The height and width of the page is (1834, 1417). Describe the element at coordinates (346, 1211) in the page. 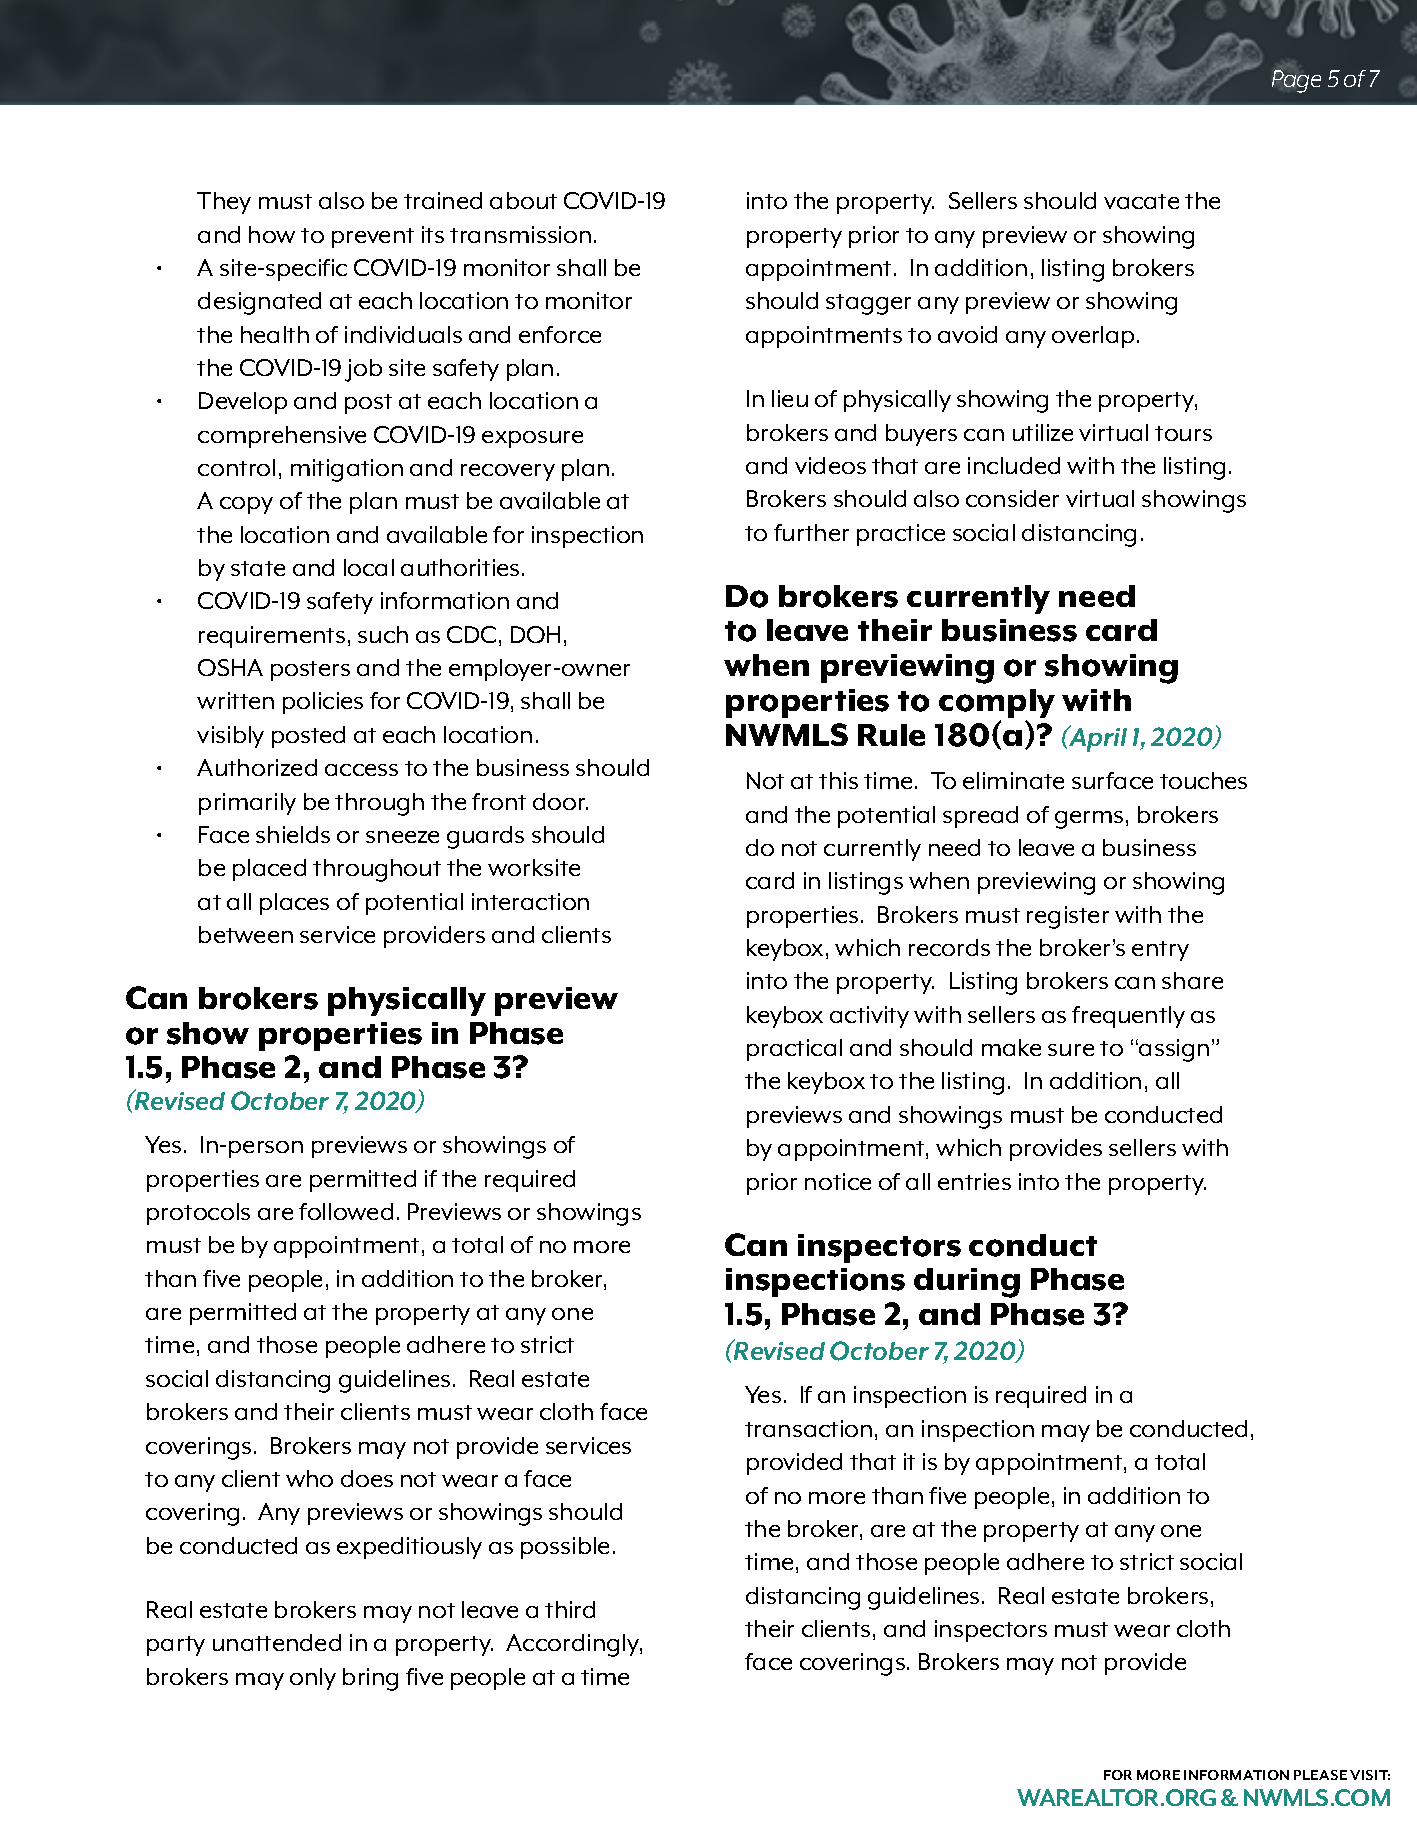

I see `followed` at that location.
